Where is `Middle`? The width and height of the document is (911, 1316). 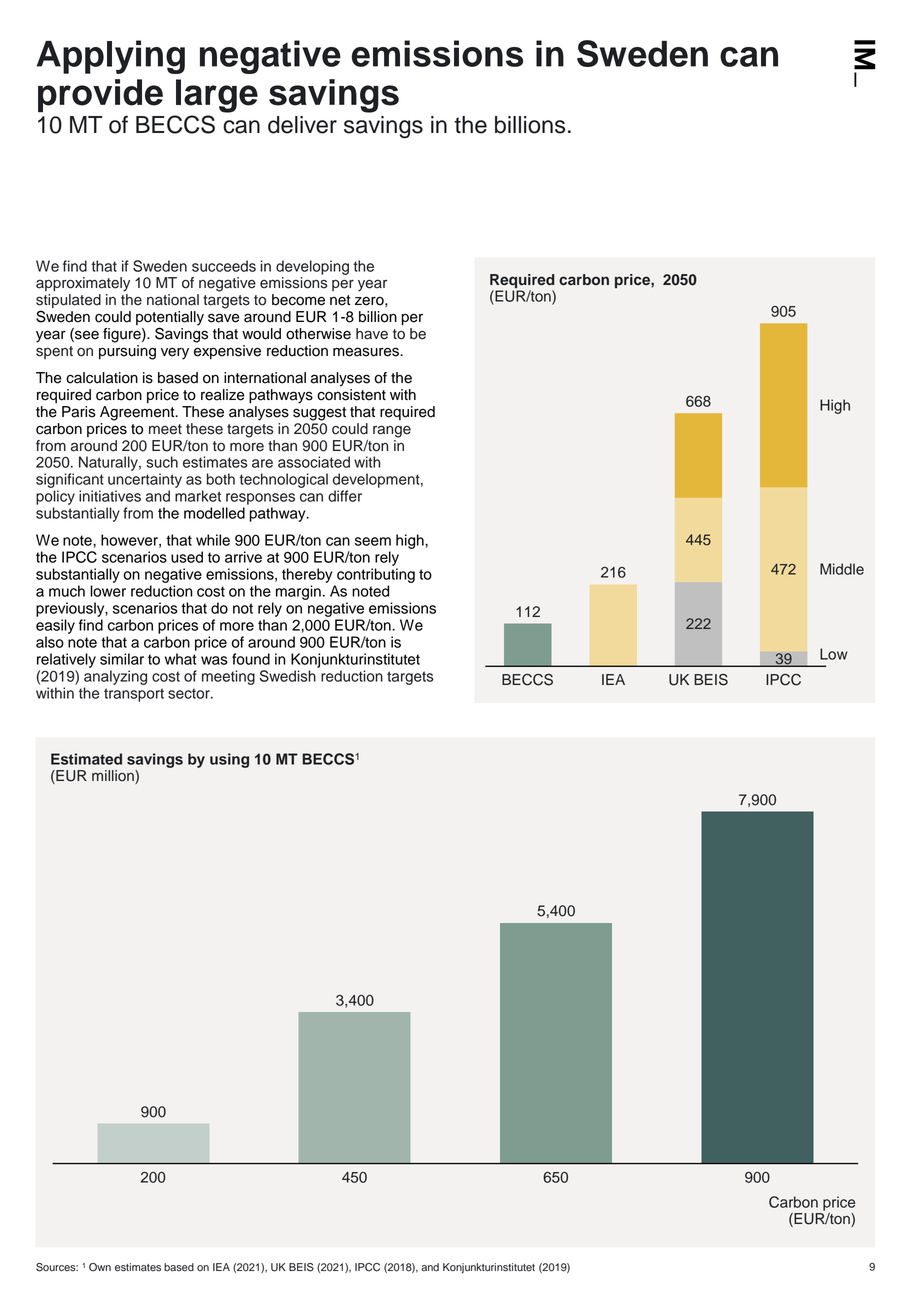
Middle is located at coordinates (842, 569).
